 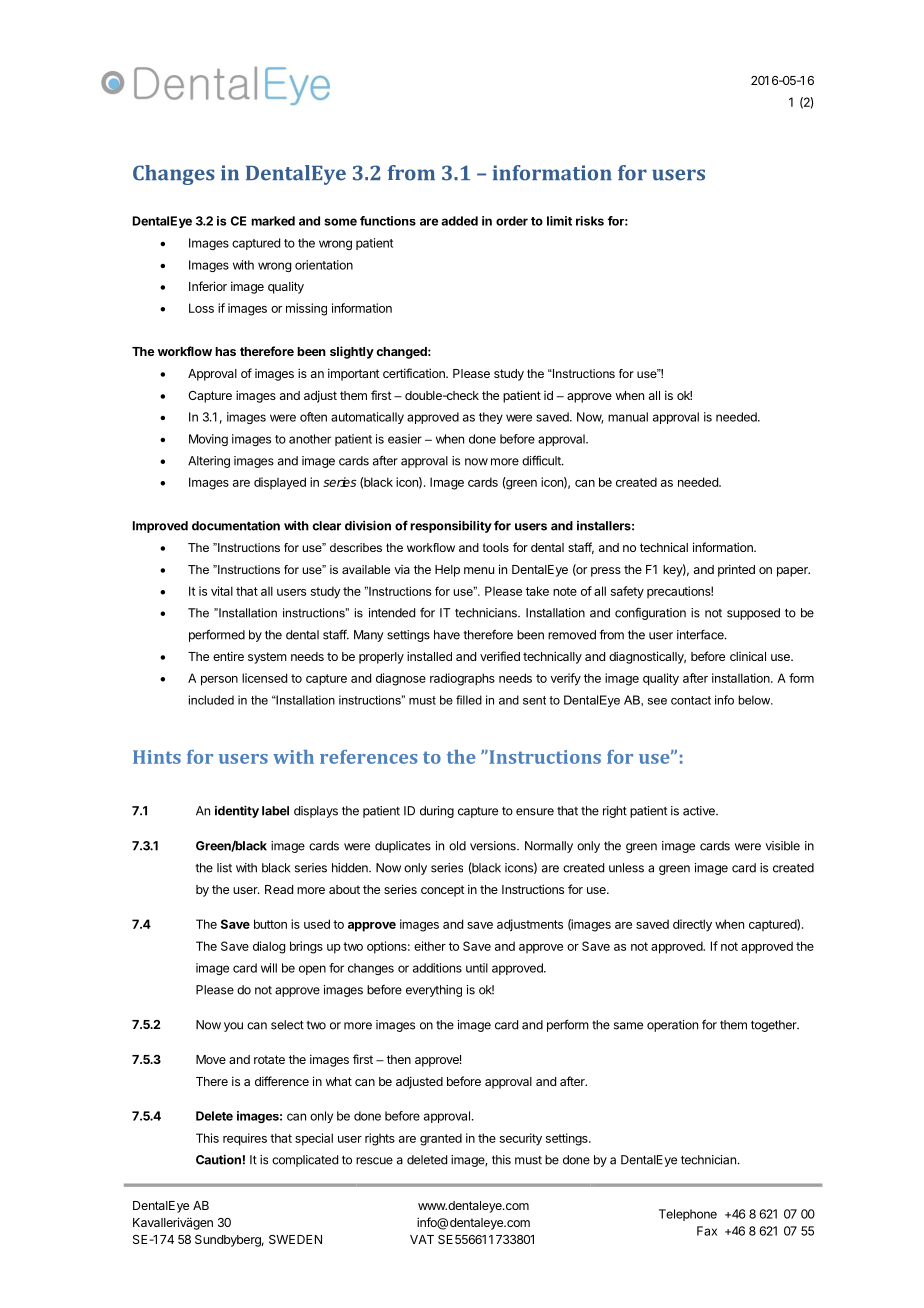 What do you see at coordinates (422, 1239) in the screenshot?
I see `VAT` at bounding box center [422, 1239].
